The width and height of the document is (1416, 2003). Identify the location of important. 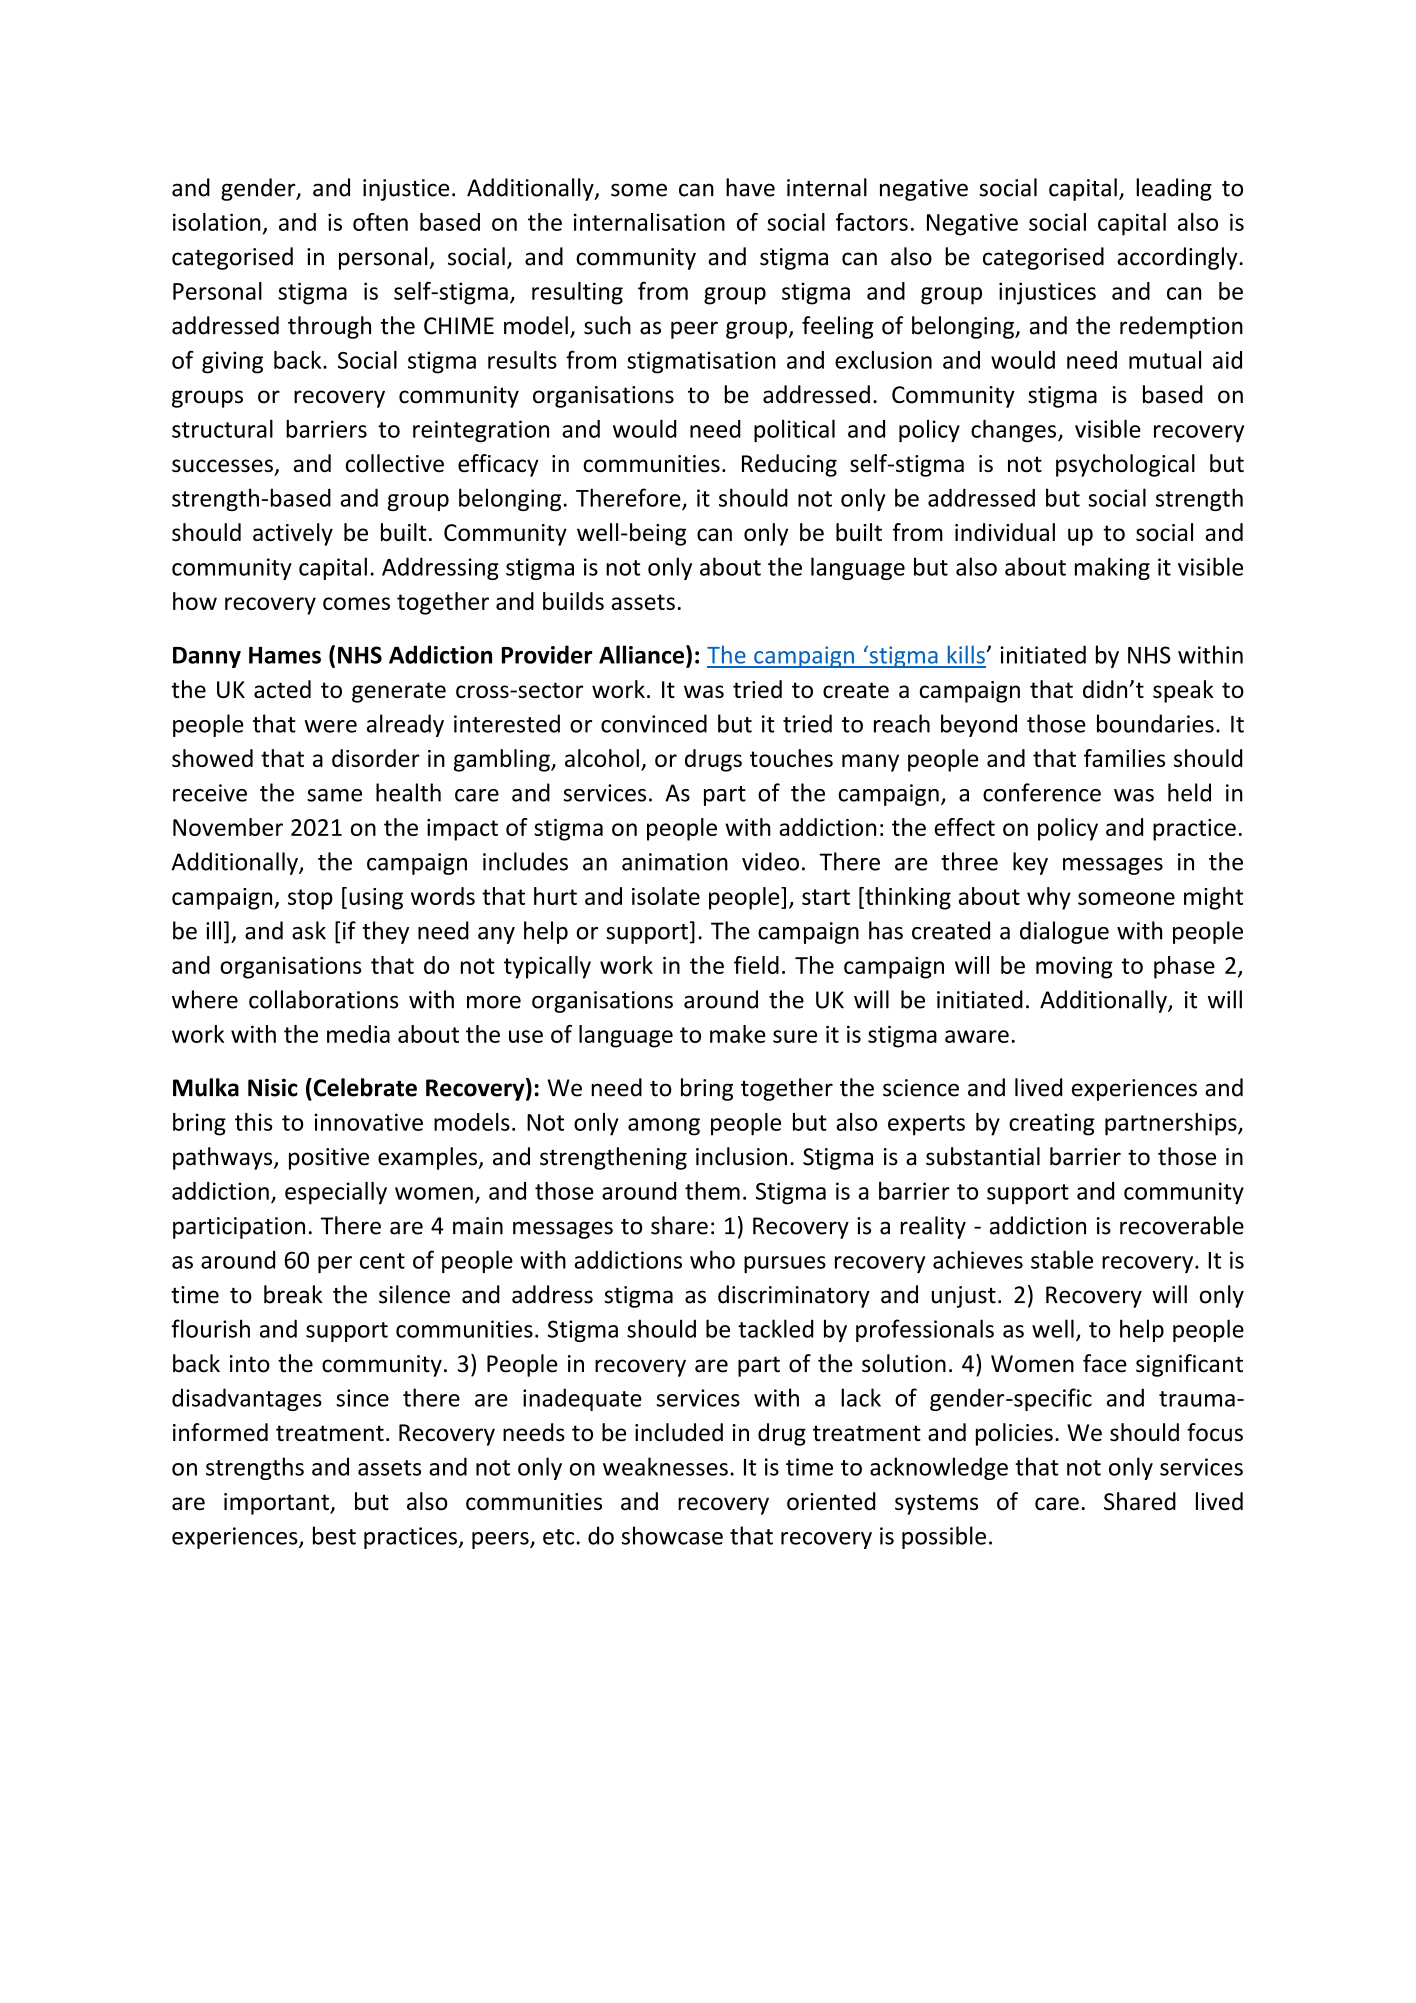
(277, 1504).
